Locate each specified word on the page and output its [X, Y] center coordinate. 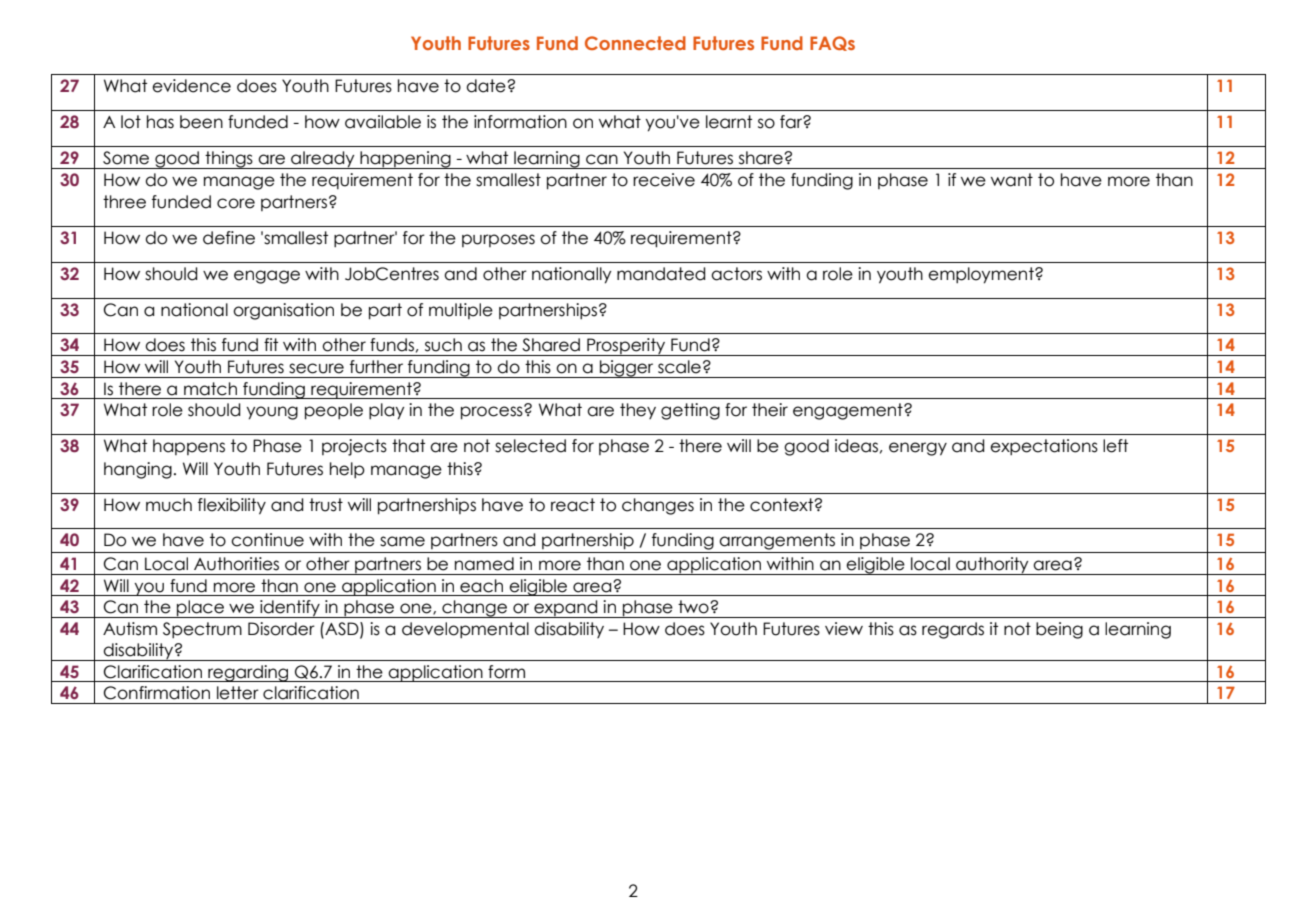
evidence [191, 86]
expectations [1044, 447]
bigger [627, 369]
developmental [465, 630]
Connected [635, 43]
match [210, 389]
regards [953, 630]
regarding [248, 673]
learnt [729, 122]
